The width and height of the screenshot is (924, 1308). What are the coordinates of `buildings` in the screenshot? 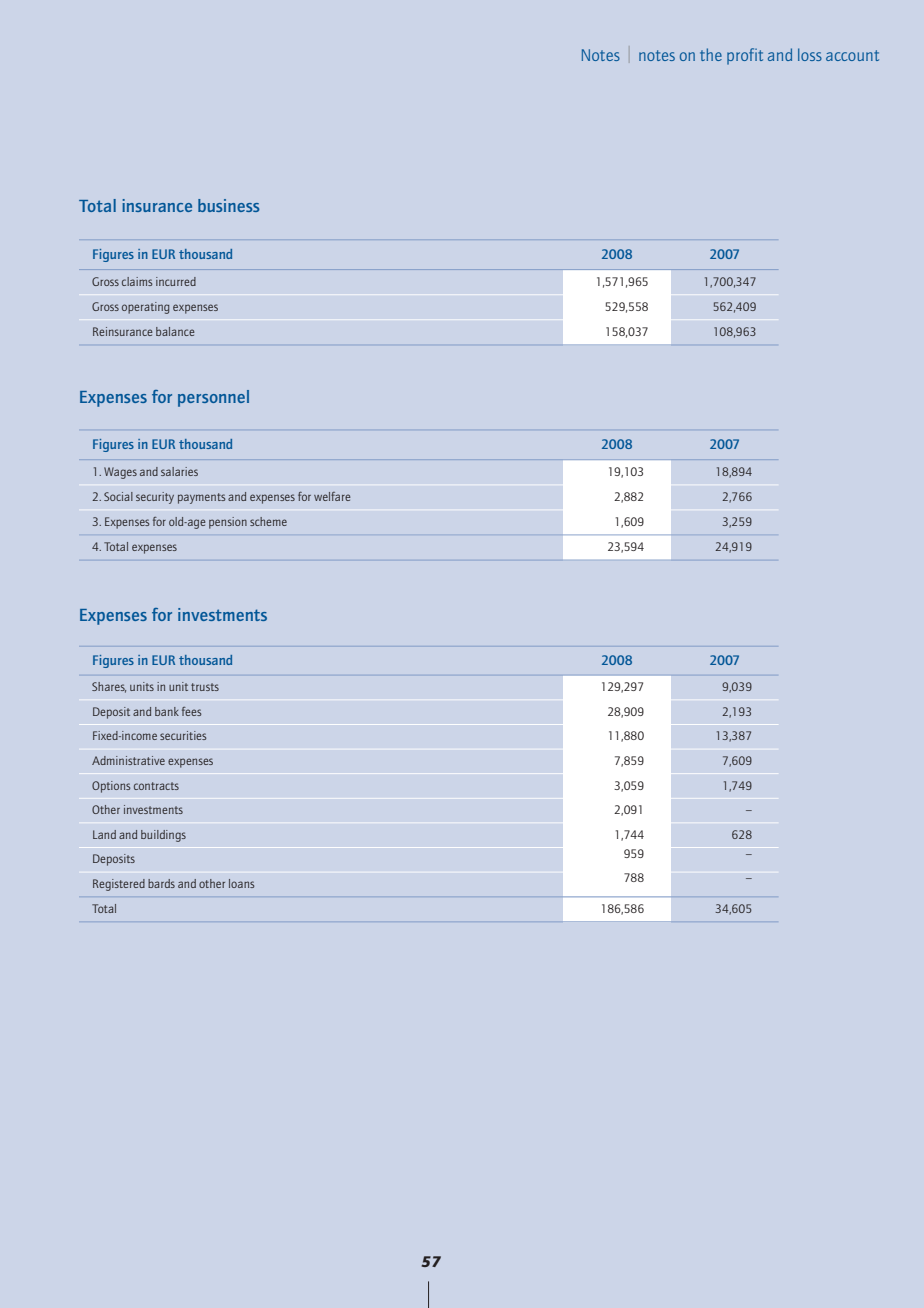 It's located at (163, 836).
